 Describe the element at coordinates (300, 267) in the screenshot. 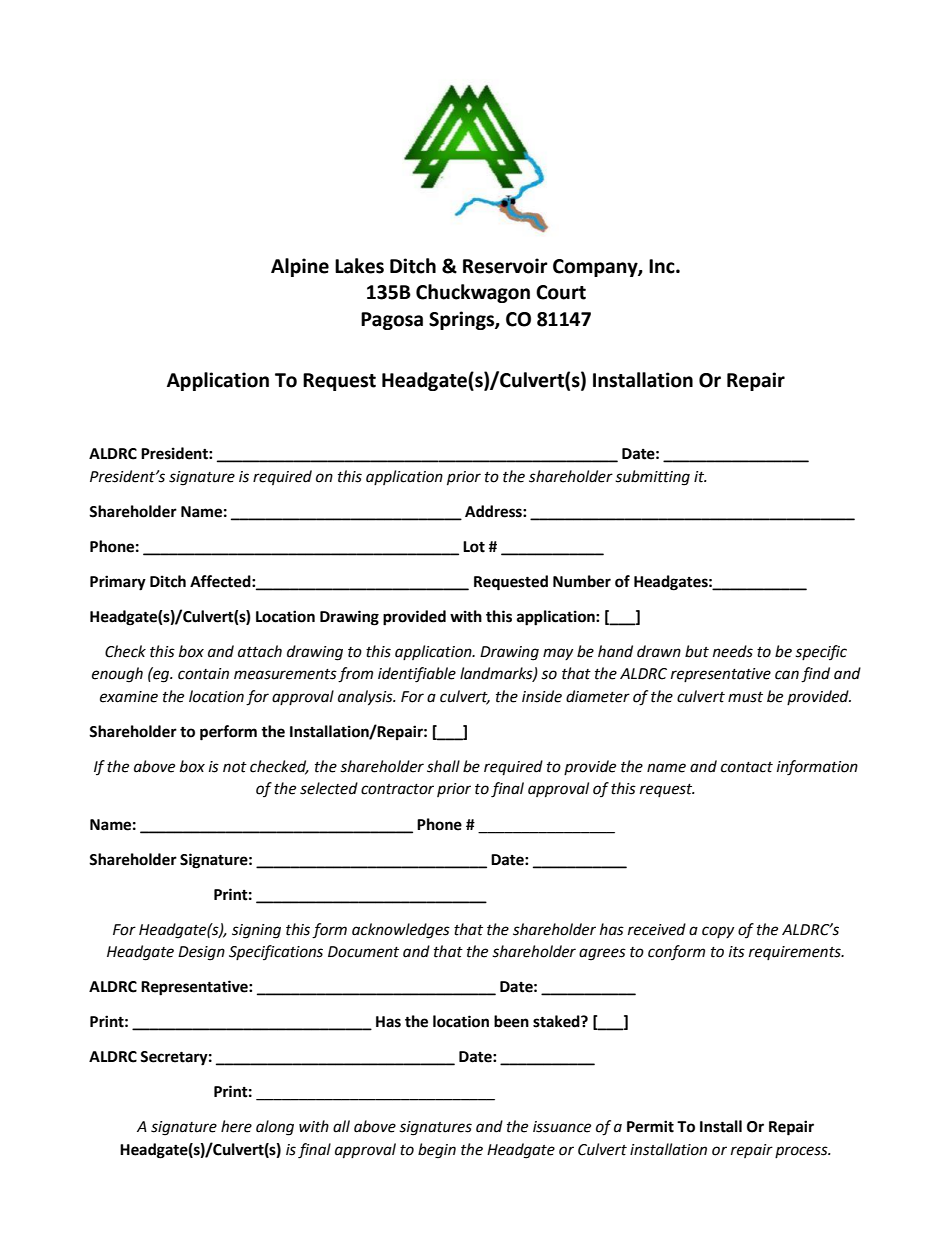

I see `Alpine` at that location.
